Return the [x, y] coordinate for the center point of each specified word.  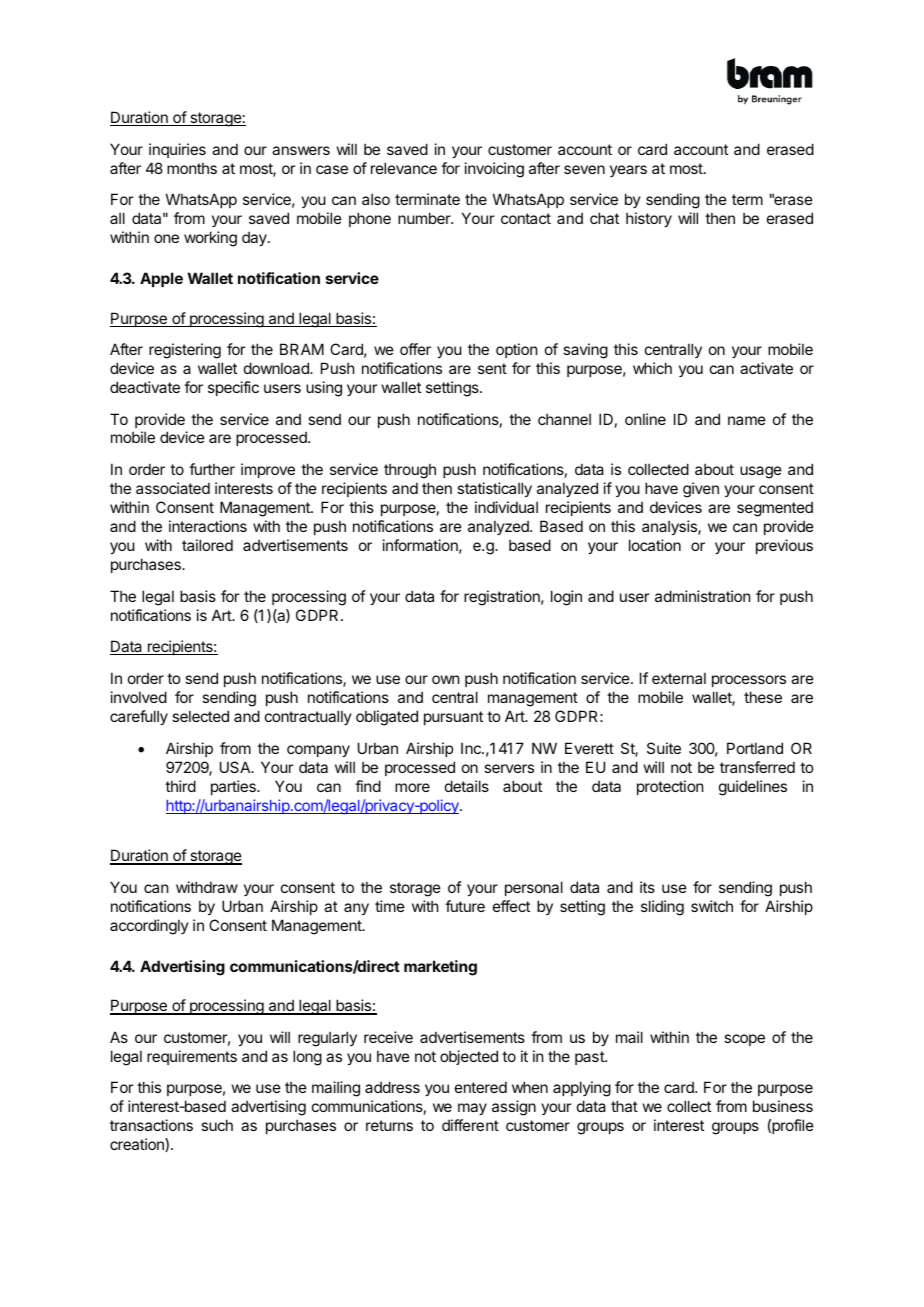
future [465, 906]
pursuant [453, 718]
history [649, 219]
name [747, 420]
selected [200, 716]
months [192, 168]
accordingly [149, 927]
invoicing [494, 170]
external [679, 678]
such [217, 1125]
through [410, 471]
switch [712, 906]
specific [233, 388]
